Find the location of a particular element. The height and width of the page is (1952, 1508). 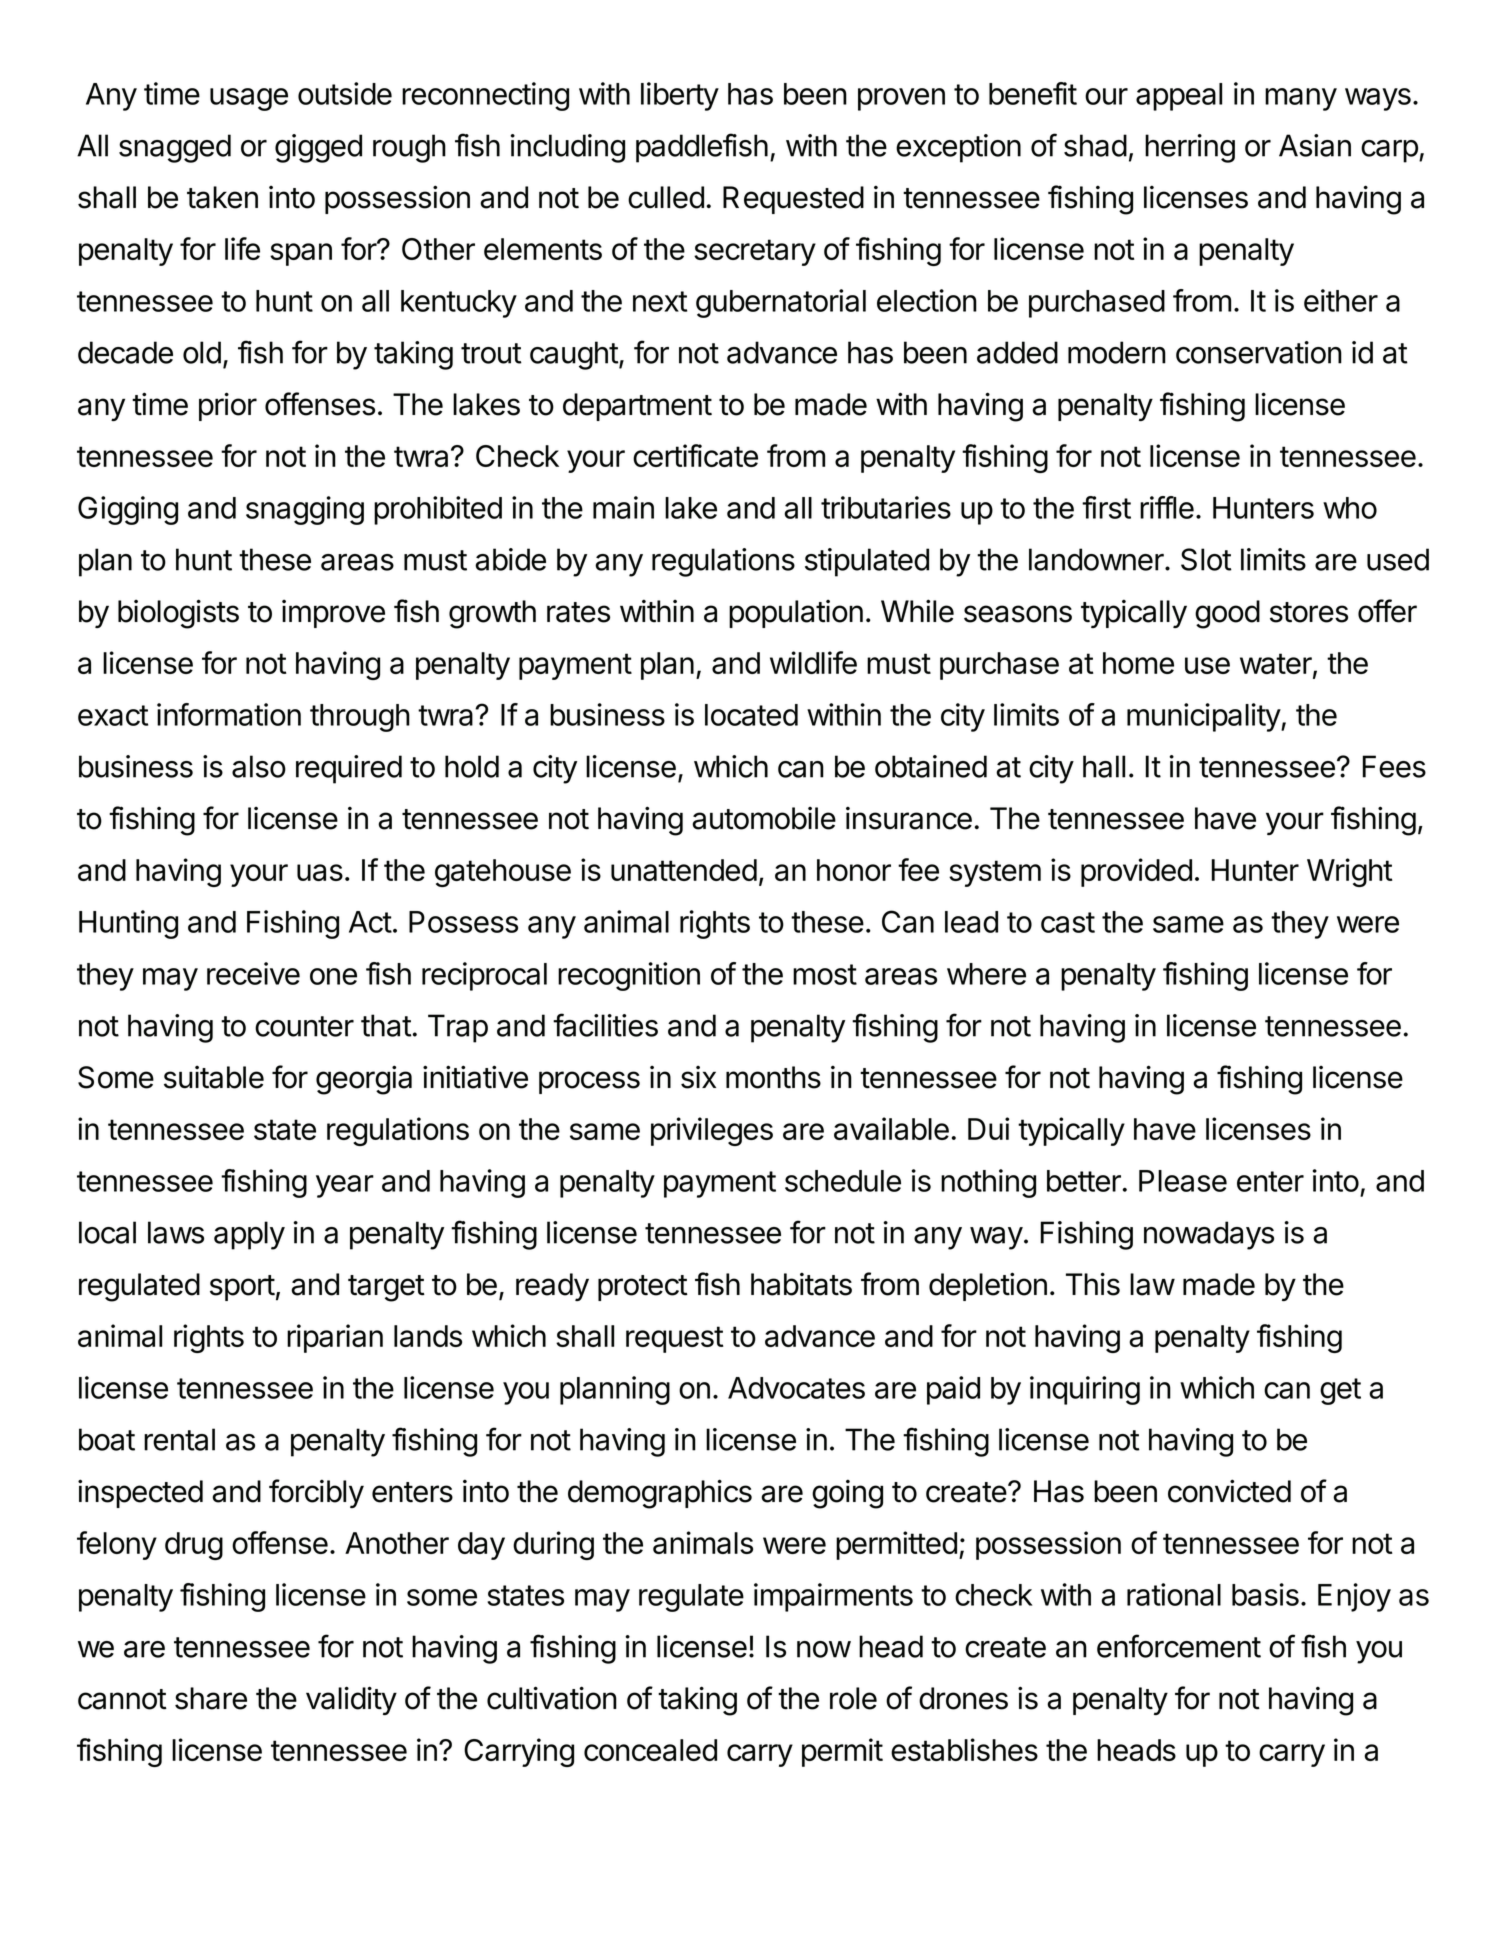

usage is located at coordinates (249, 99).
